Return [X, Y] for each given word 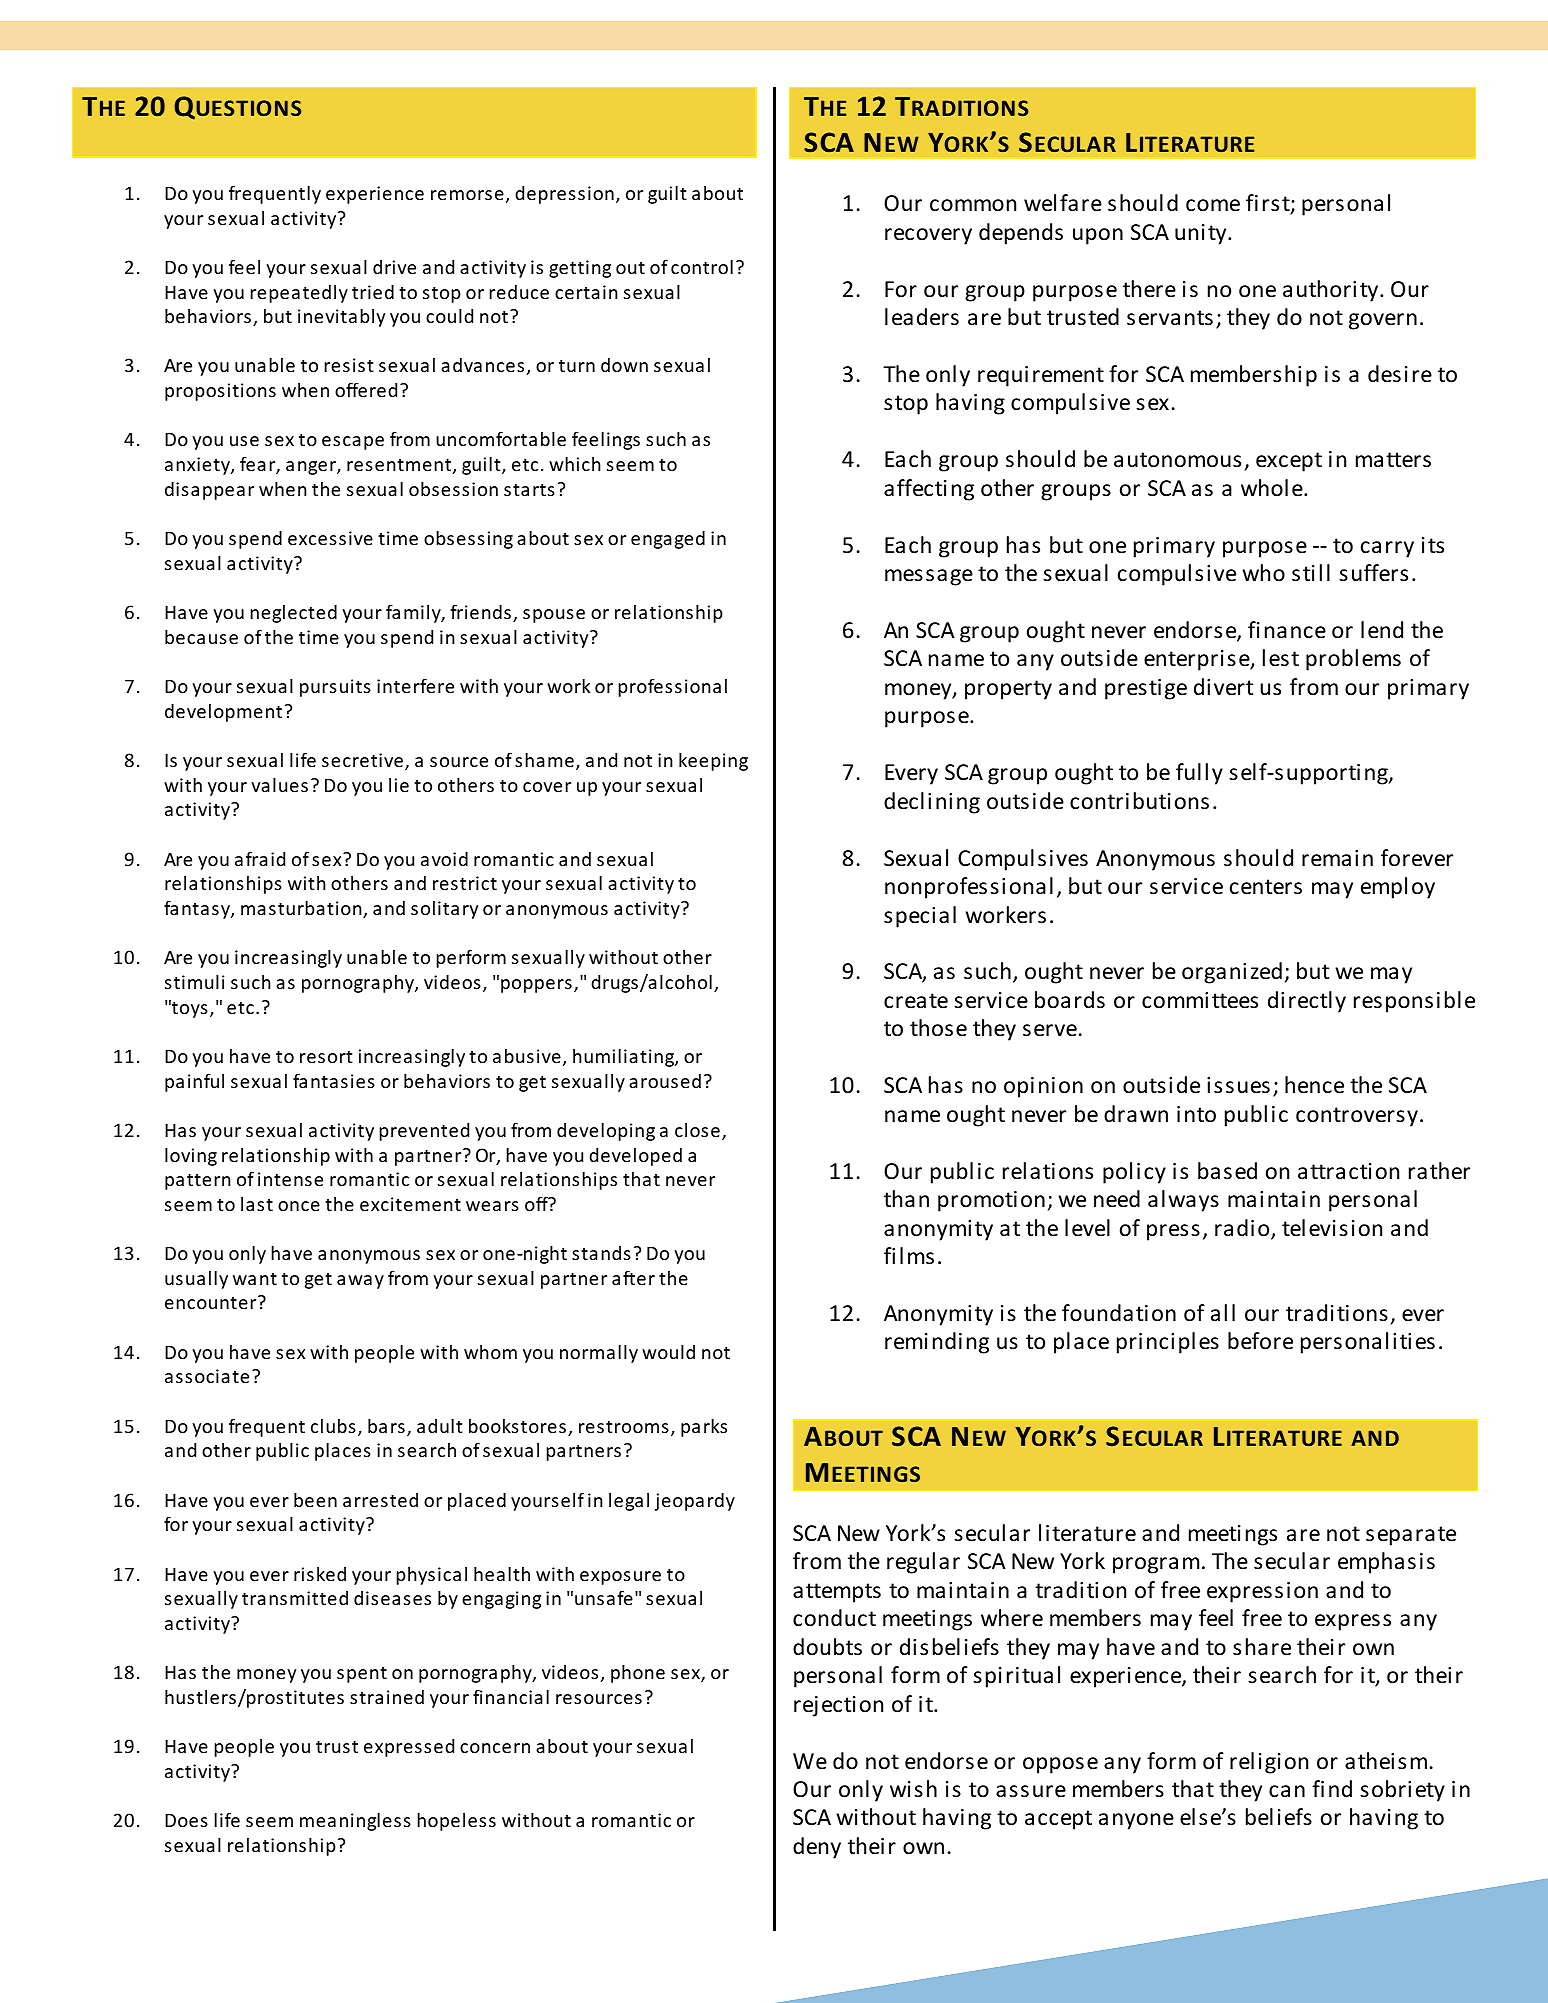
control [702, 267]
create [916, 1001]
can [1287, 1791]
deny [817, 1848]
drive [394, 267]
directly [1307, 1002]
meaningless [355, 1822]
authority [1332, 291]
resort [326, 1057]
